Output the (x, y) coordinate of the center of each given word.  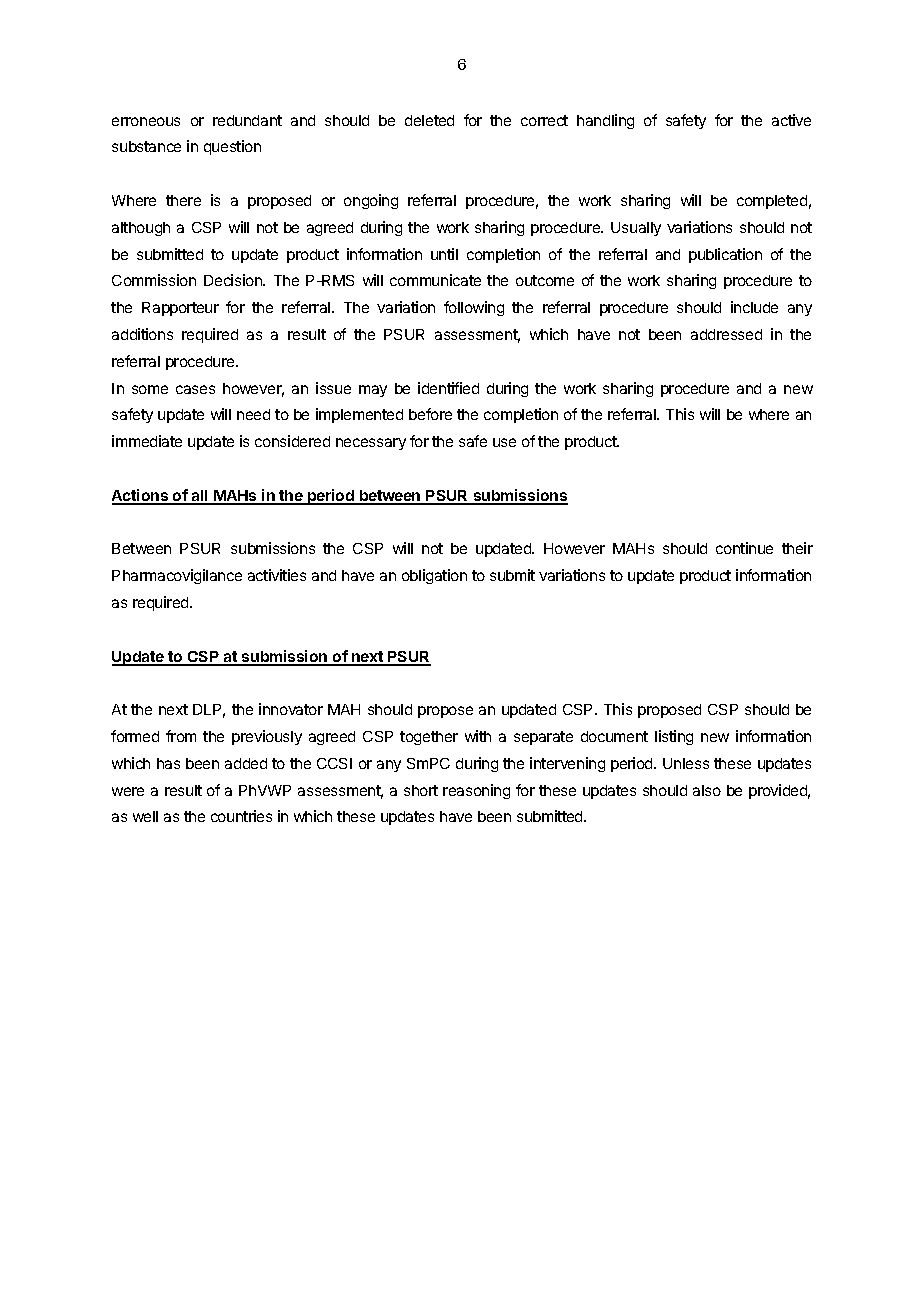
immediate (147, 441)
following (474, 308)
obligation (434, 576)
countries (241, 816)
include (754, 307)
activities (277, 575)
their (797, 548)
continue (744, 548)
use (504, 442)
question (232, 147)
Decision (234, 280)
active (791, 120)
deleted (429, 120)
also (707, 790)
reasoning (476, 791)
